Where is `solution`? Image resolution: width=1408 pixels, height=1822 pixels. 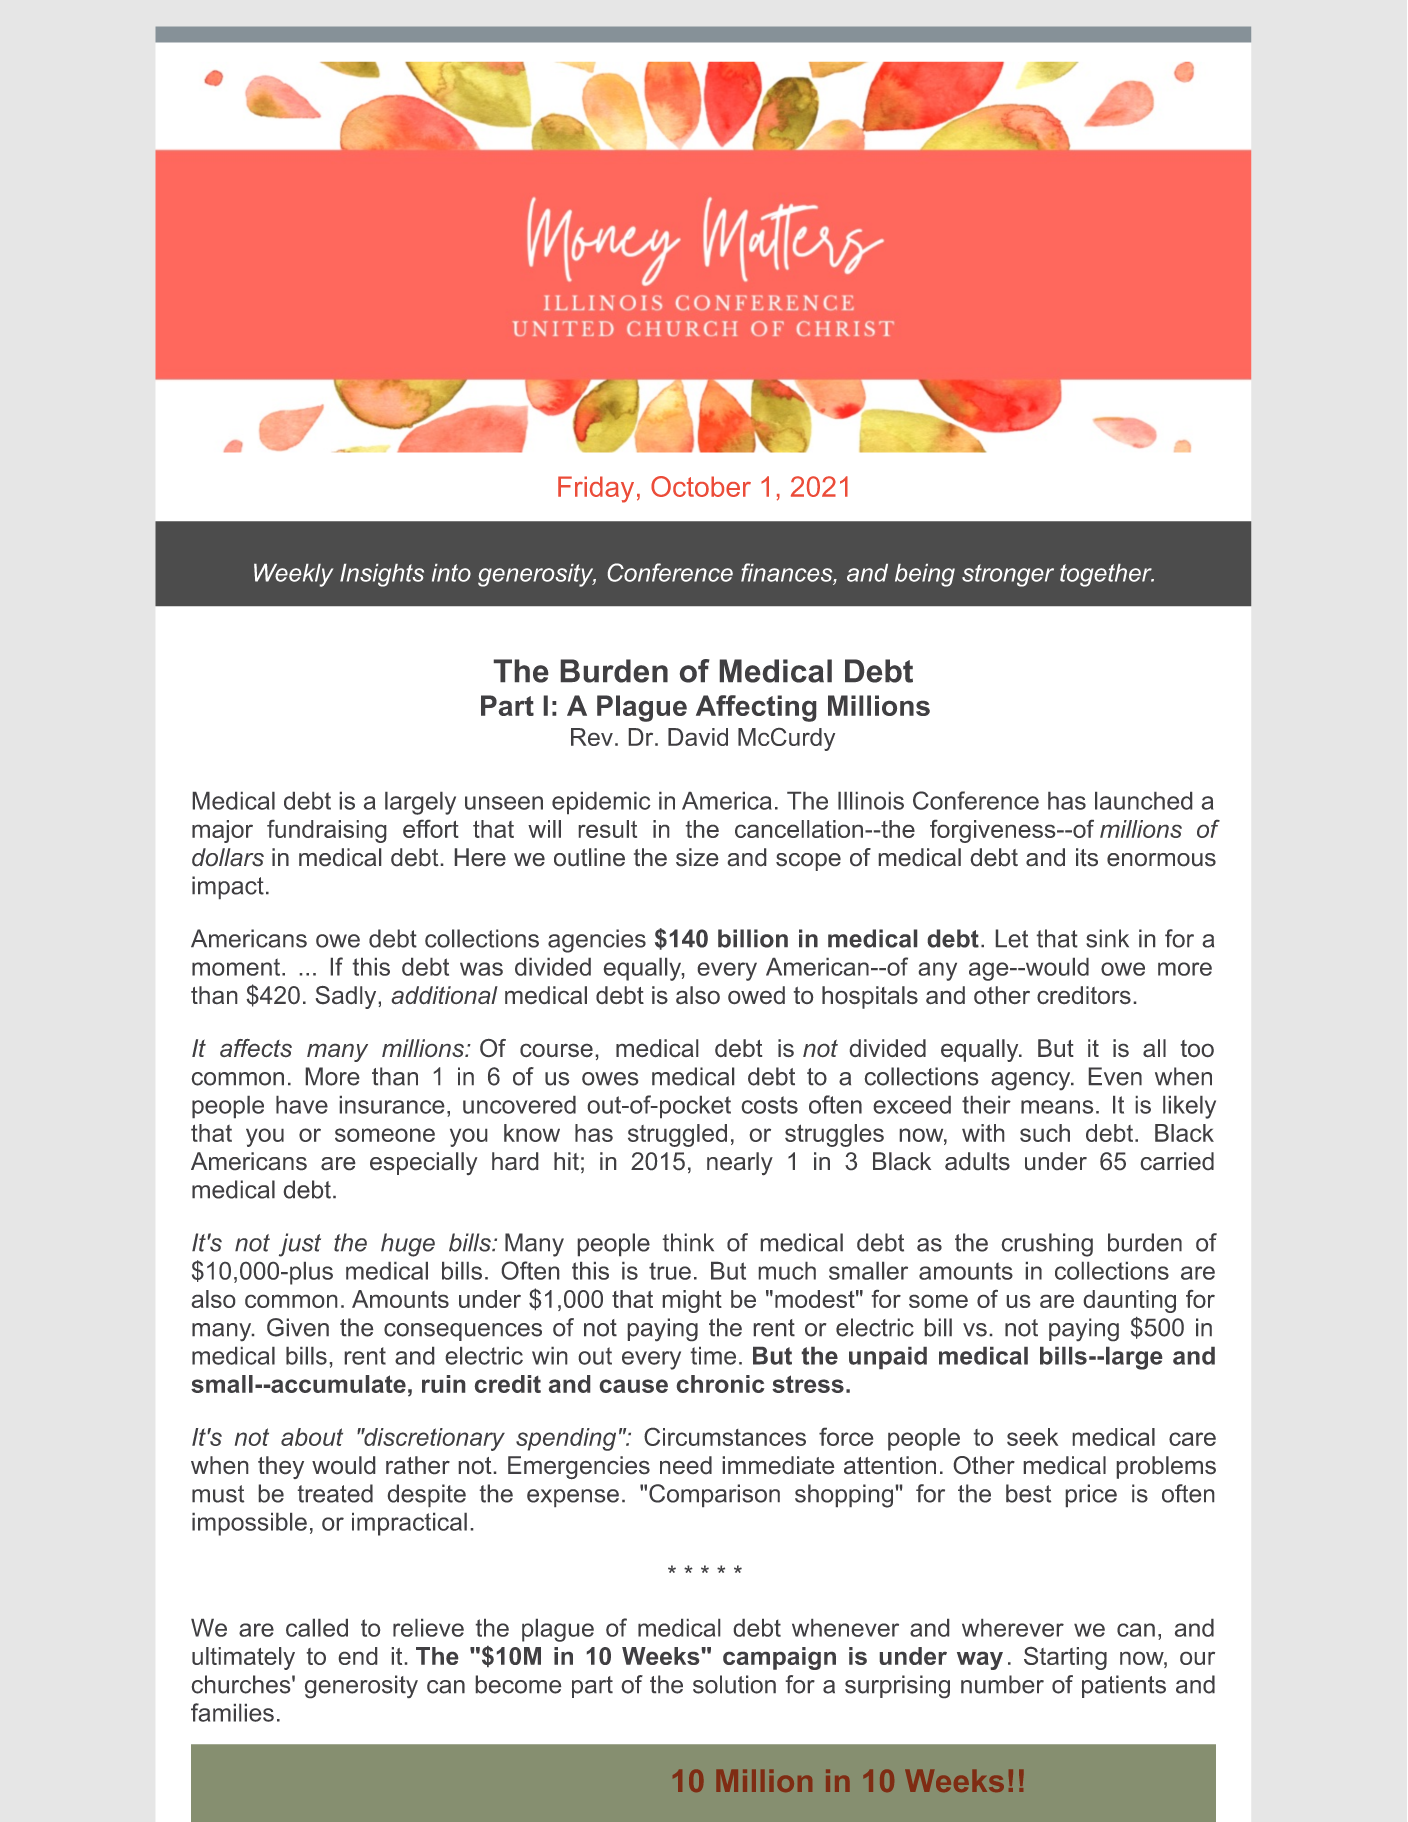
solution is located at coordinates (734, 1684).
